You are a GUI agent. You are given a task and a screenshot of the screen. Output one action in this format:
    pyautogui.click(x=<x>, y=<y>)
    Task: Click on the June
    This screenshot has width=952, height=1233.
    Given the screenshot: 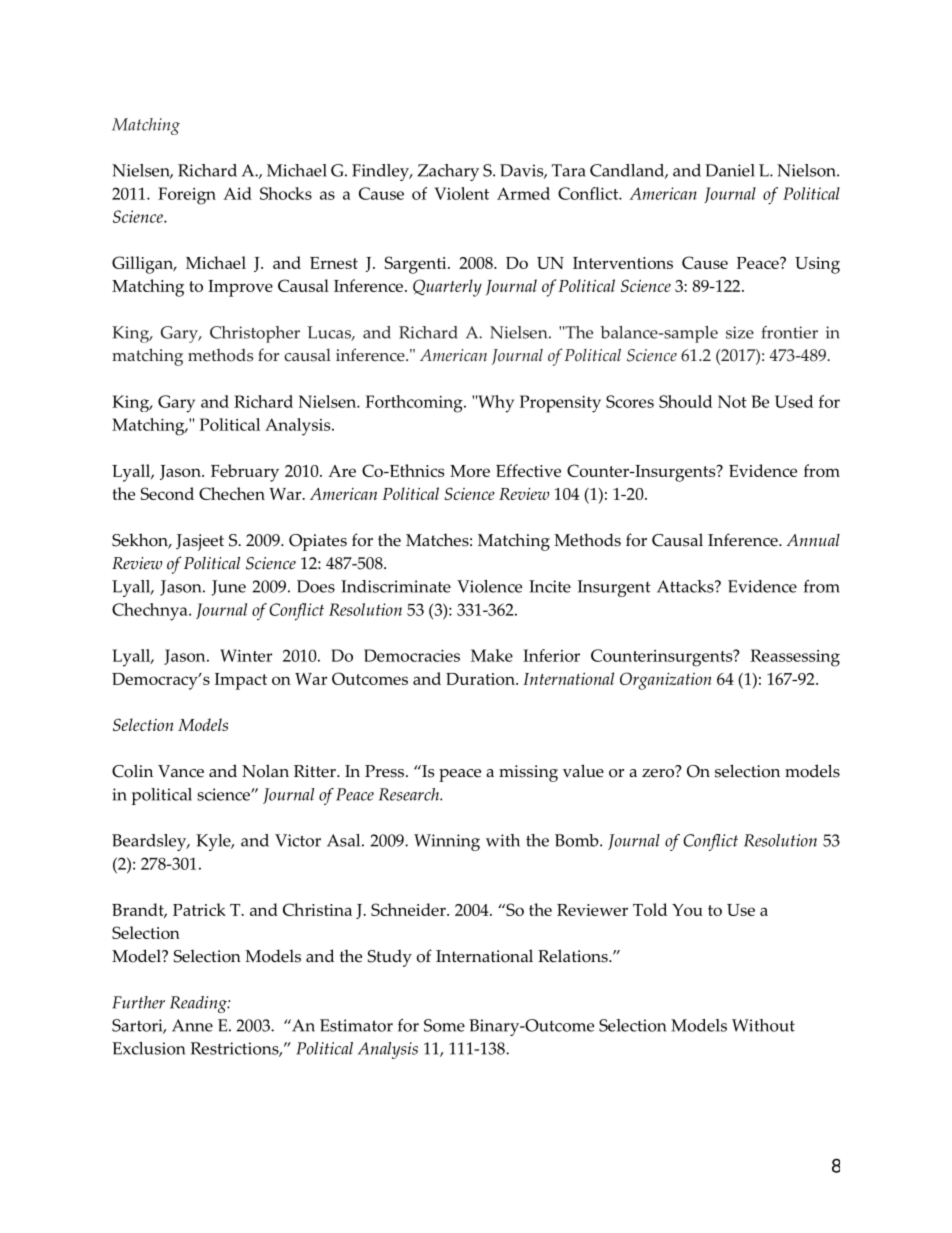 What is the action you would take?
    pyautogui.click(x=229, y=588)
